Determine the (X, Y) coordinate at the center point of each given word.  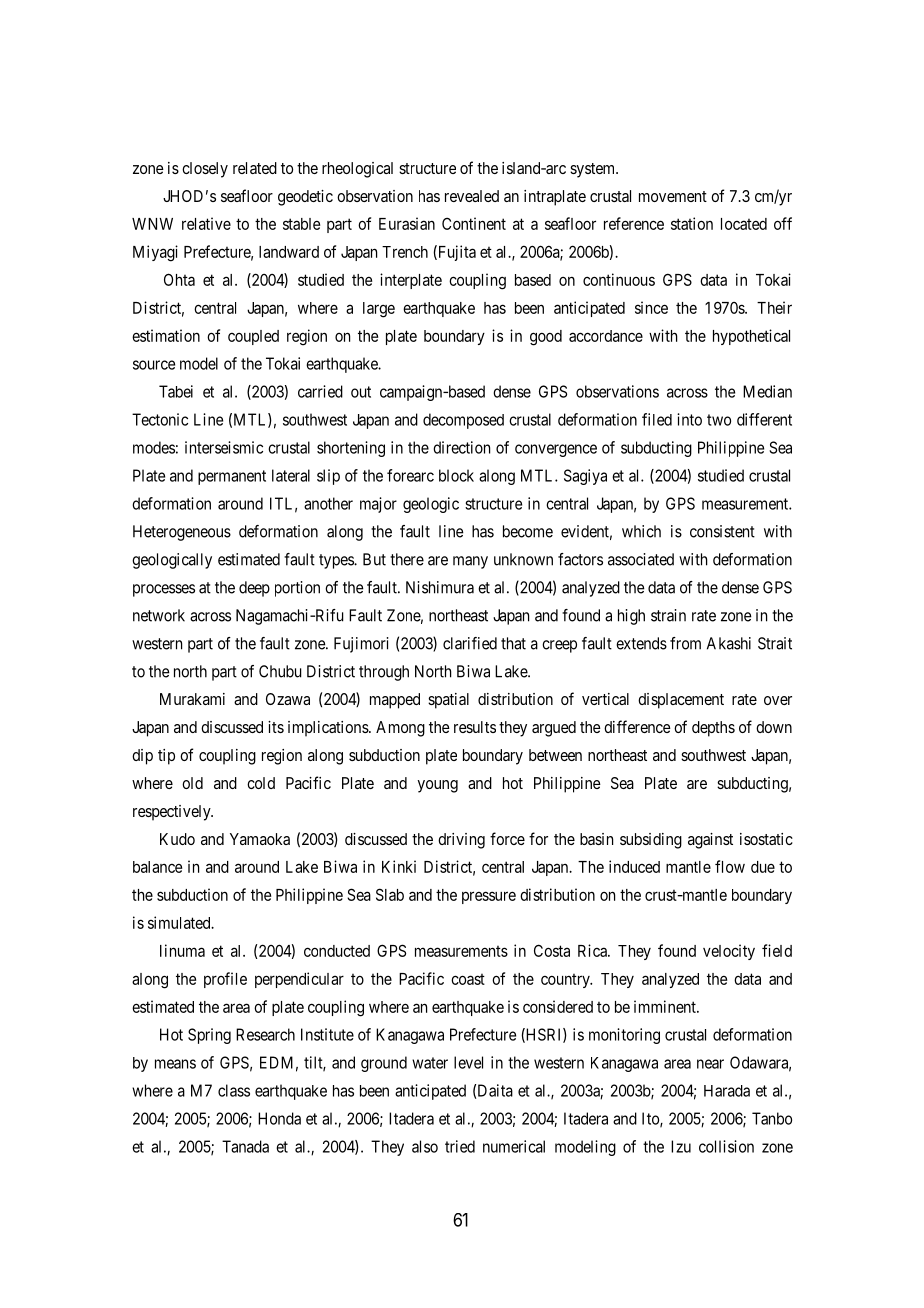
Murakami (192, 699)
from (685, 643)
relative (206, 223)
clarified (470, 643)
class (234, 1090)
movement (673, 196)
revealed (472, 196)
